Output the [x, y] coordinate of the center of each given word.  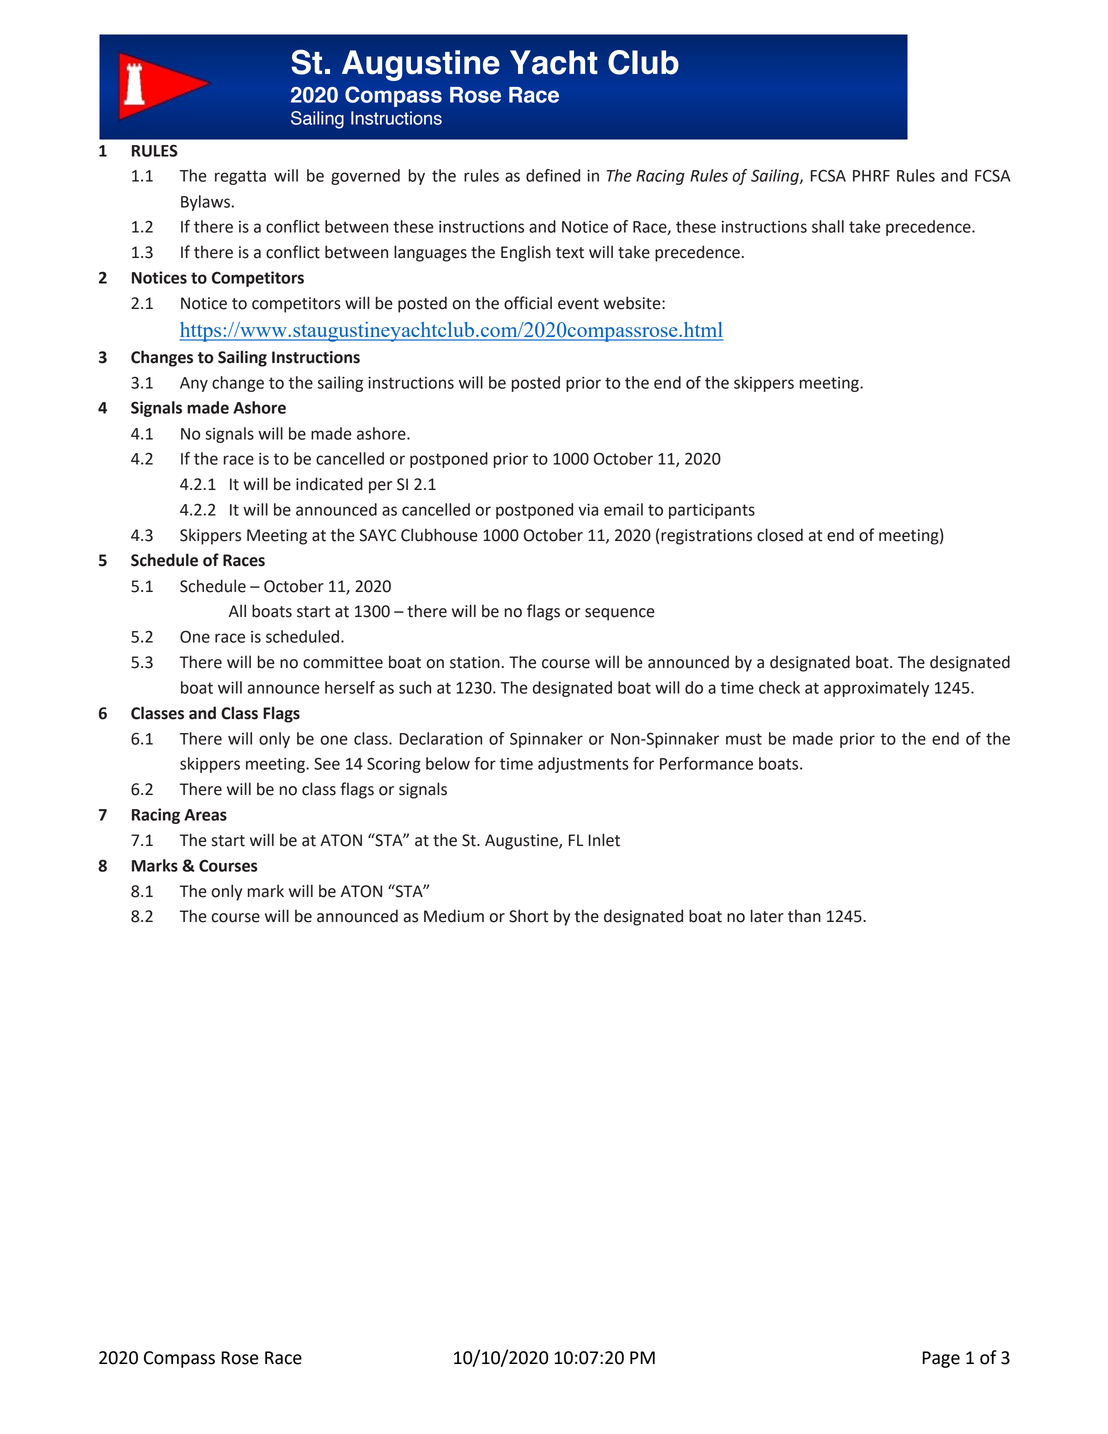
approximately [876, 689]
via [588, 510]
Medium [454, 916]
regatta [240, 177]
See [327, 763]
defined [553, 175]
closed [780, 535]
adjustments [583, 765]
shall [828, 226]
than [804, 916]
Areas [205, 815]
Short [528, 916]
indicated [329, 484]
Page [941, 1359]
